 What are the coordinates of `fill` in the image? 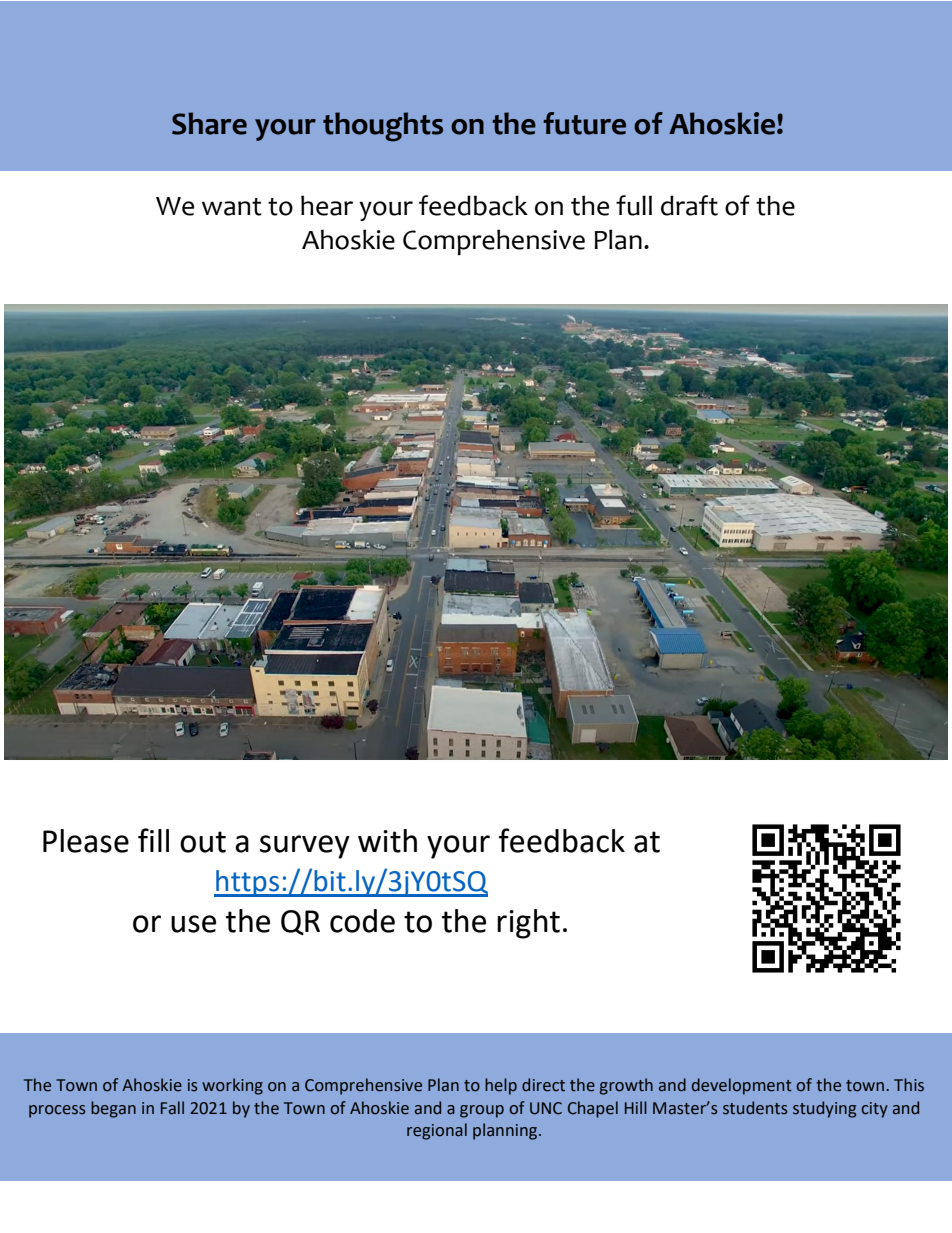 It's located at (153, 840).
